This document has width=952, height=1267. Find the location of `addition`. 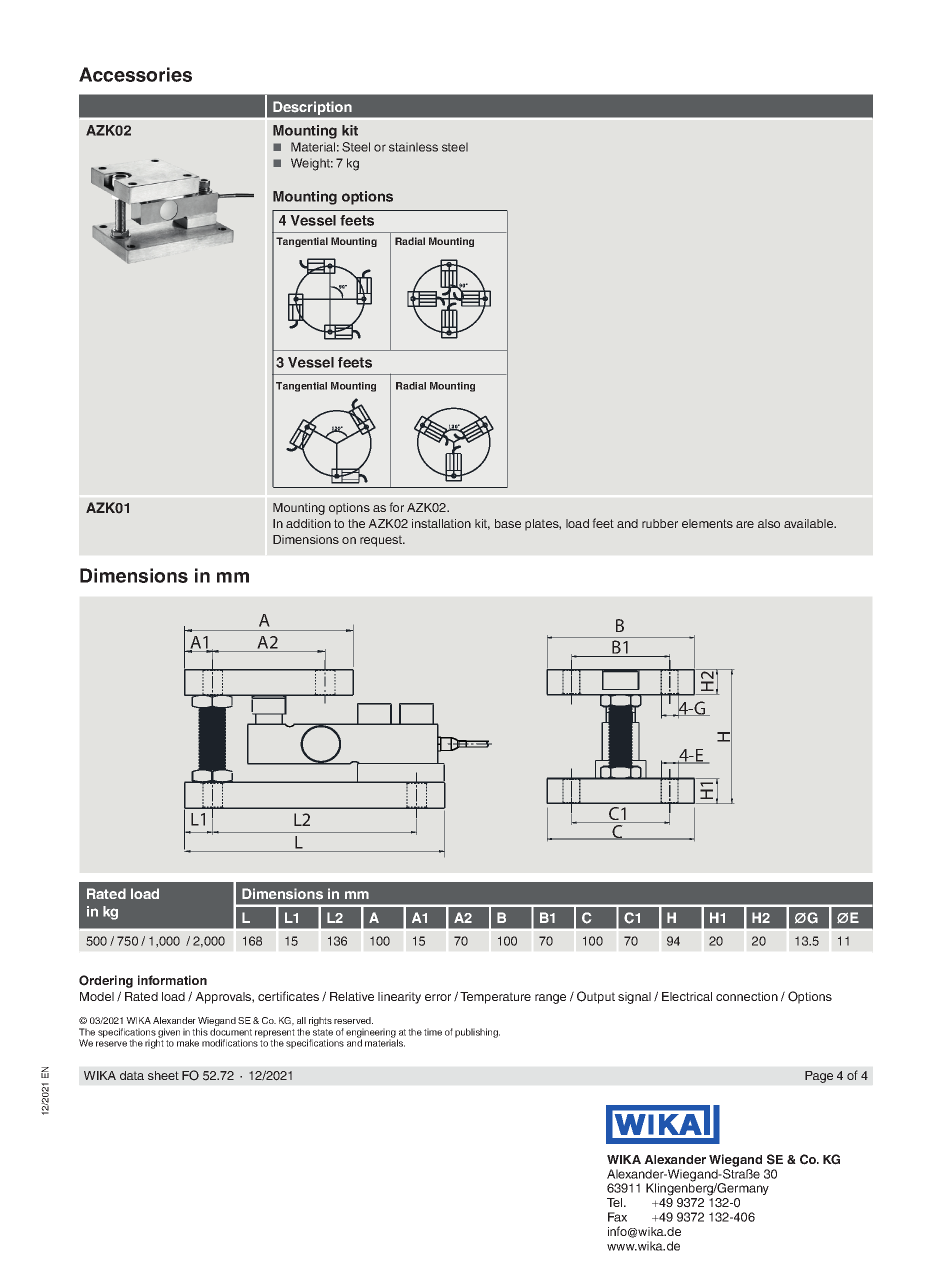

addition is located at coordinates (308, 523).
